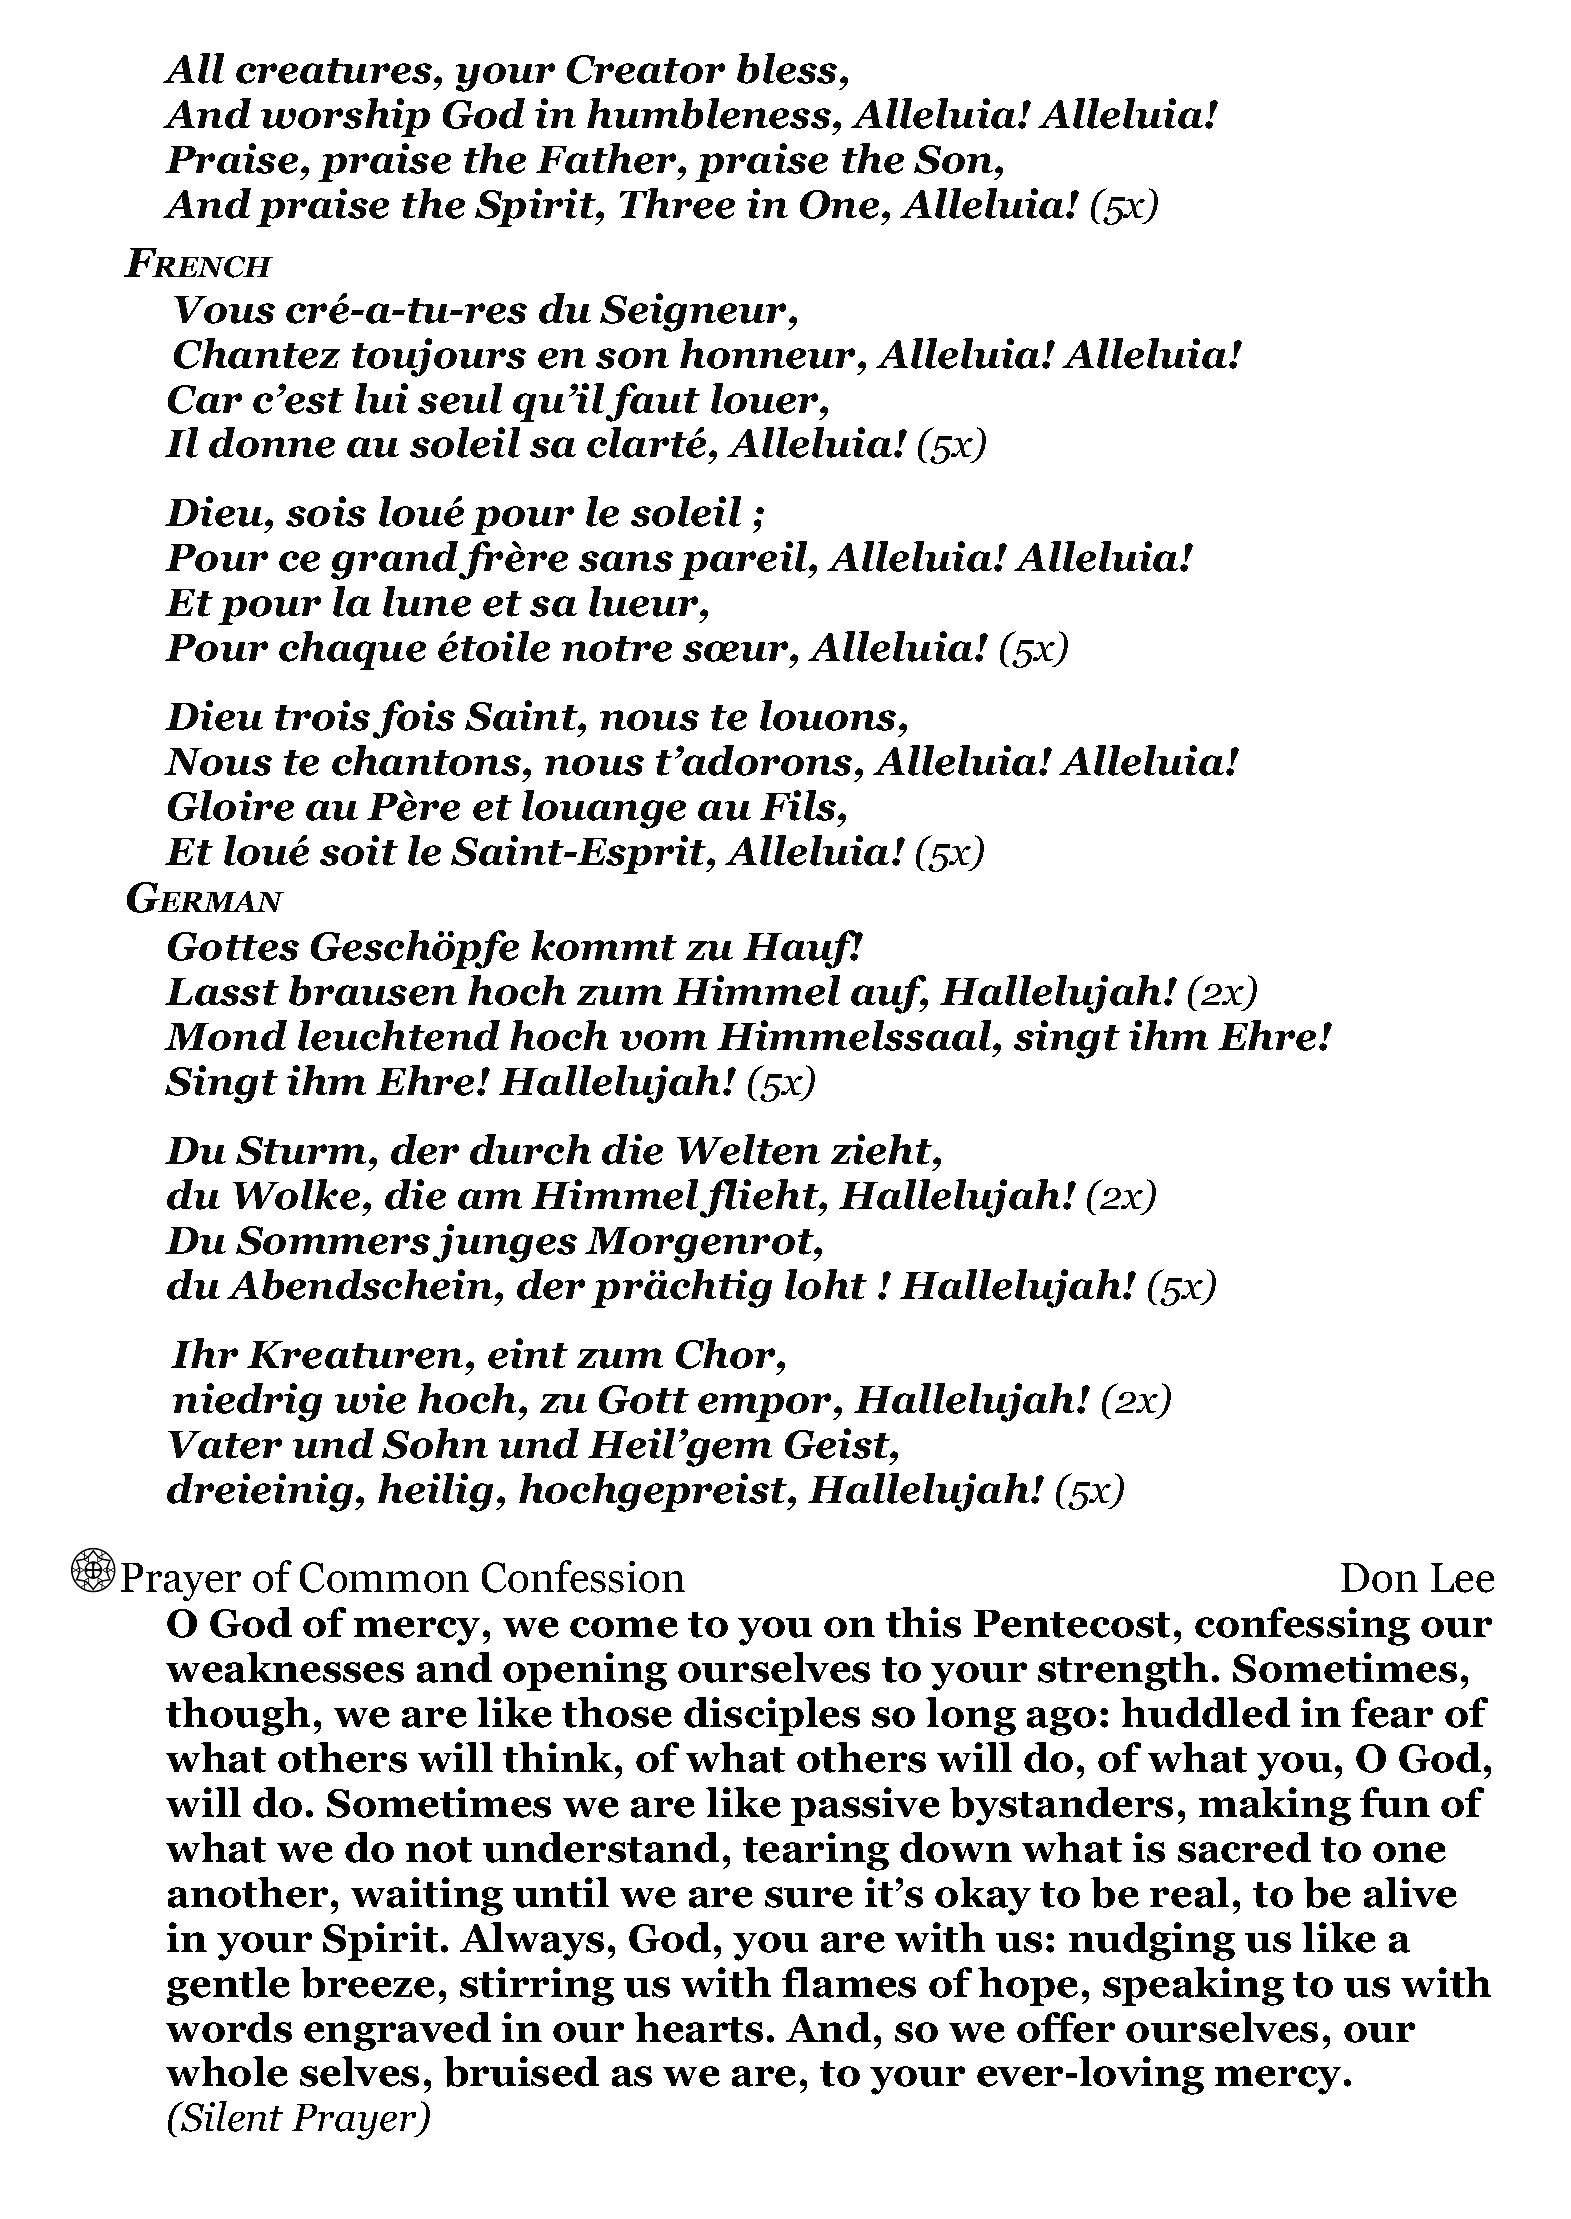 Image resolution: width=1571 pixels, height=2219 pixels. Describe the element at coordinates (849, 1982) in the image. I see `flames` at that location.
